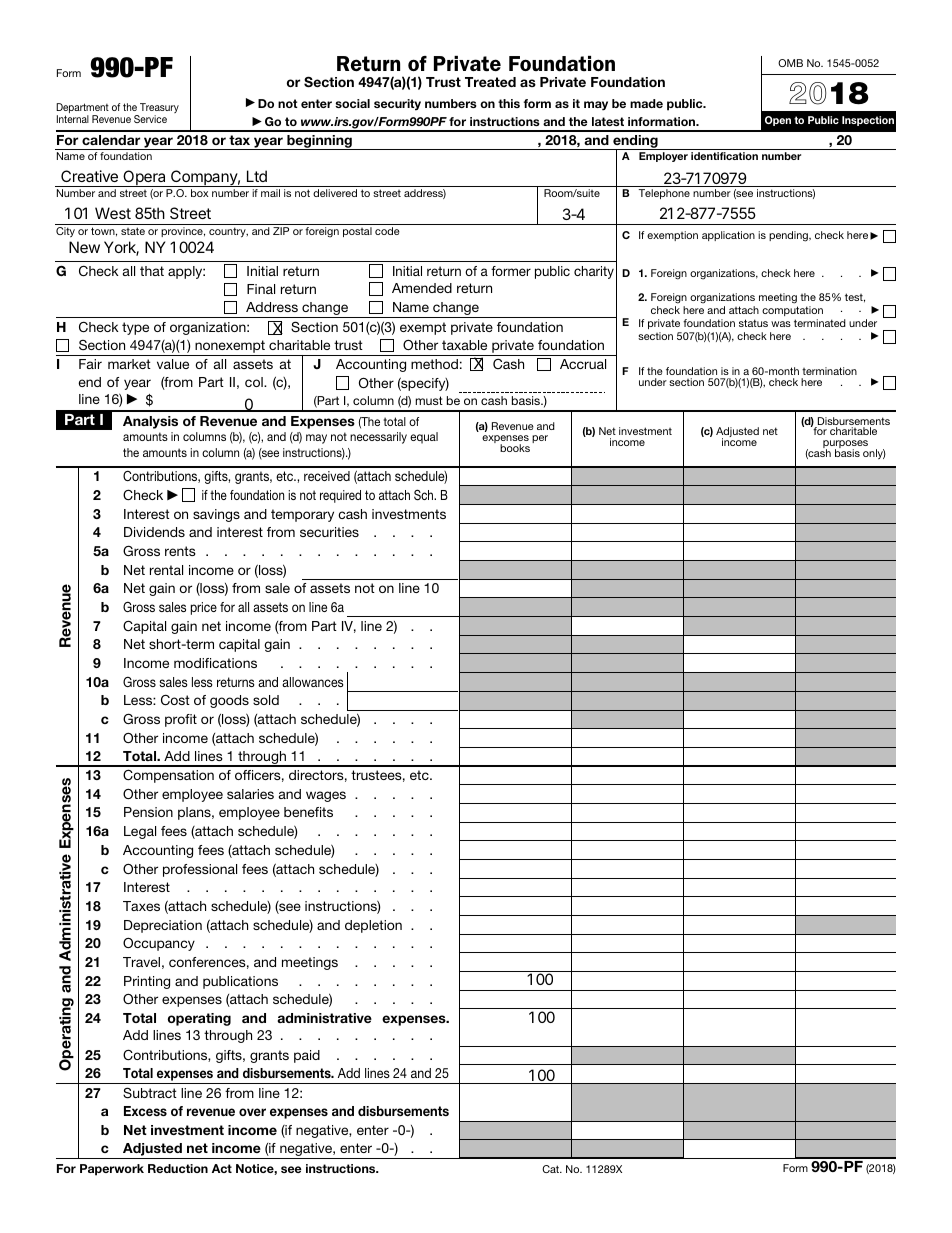  What do you see at coordinates (145, 1111) in the screenshot?
I see `Excess` at bounding box center [145, 1111].
